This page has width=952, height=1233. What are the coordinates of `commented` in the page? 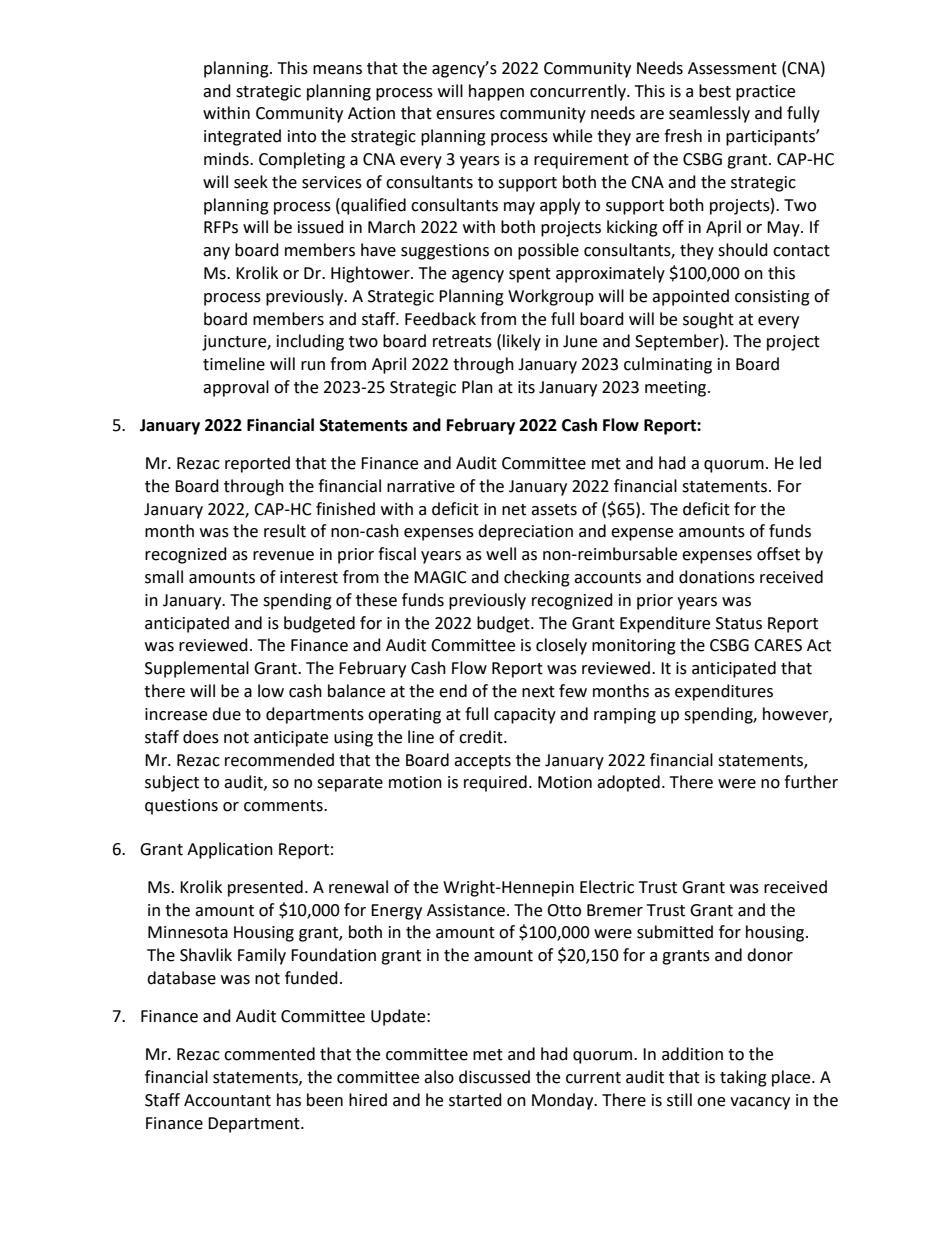 It's located at (269, 1054).
